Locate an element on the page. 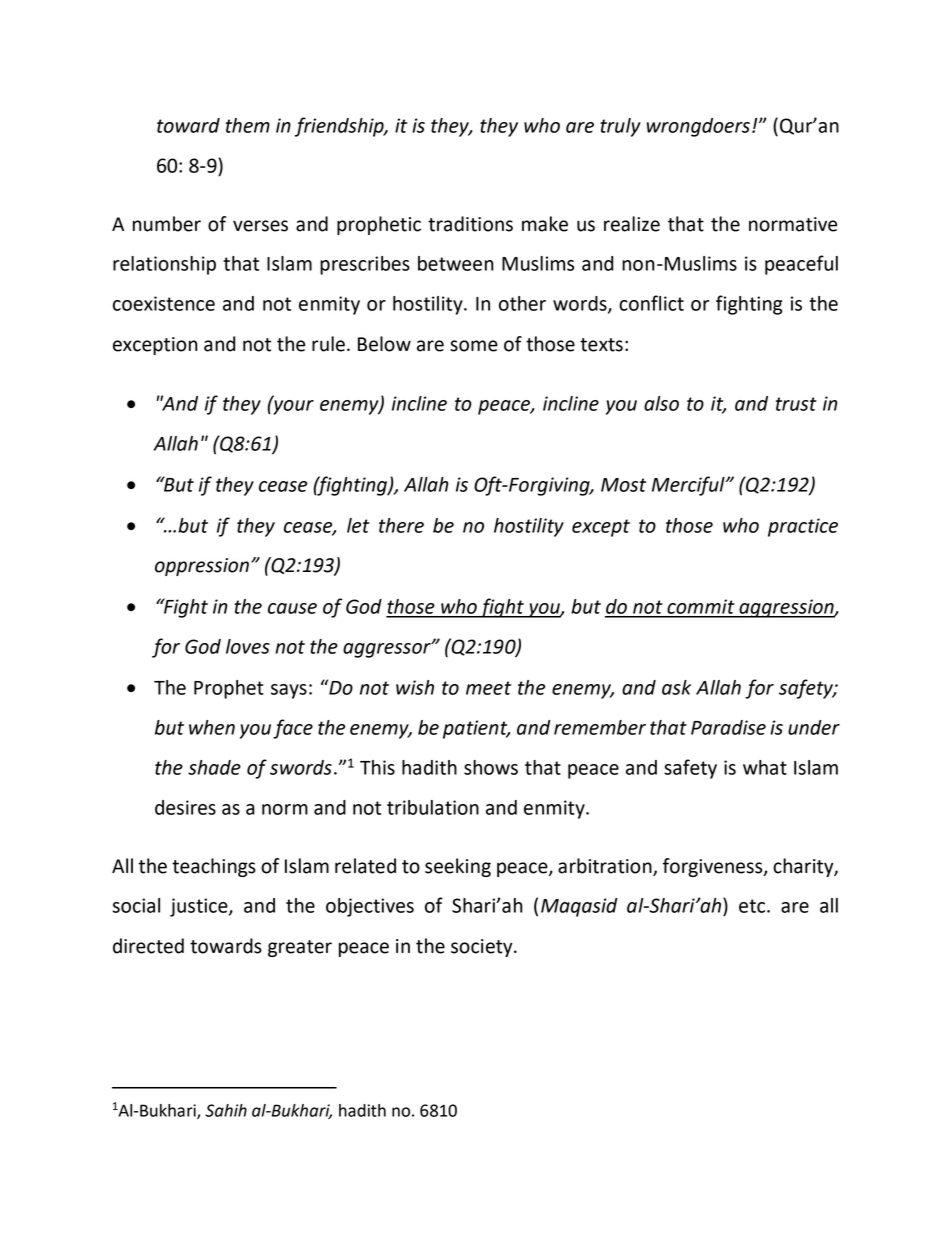  shade is located at coordinates (214, 767).
